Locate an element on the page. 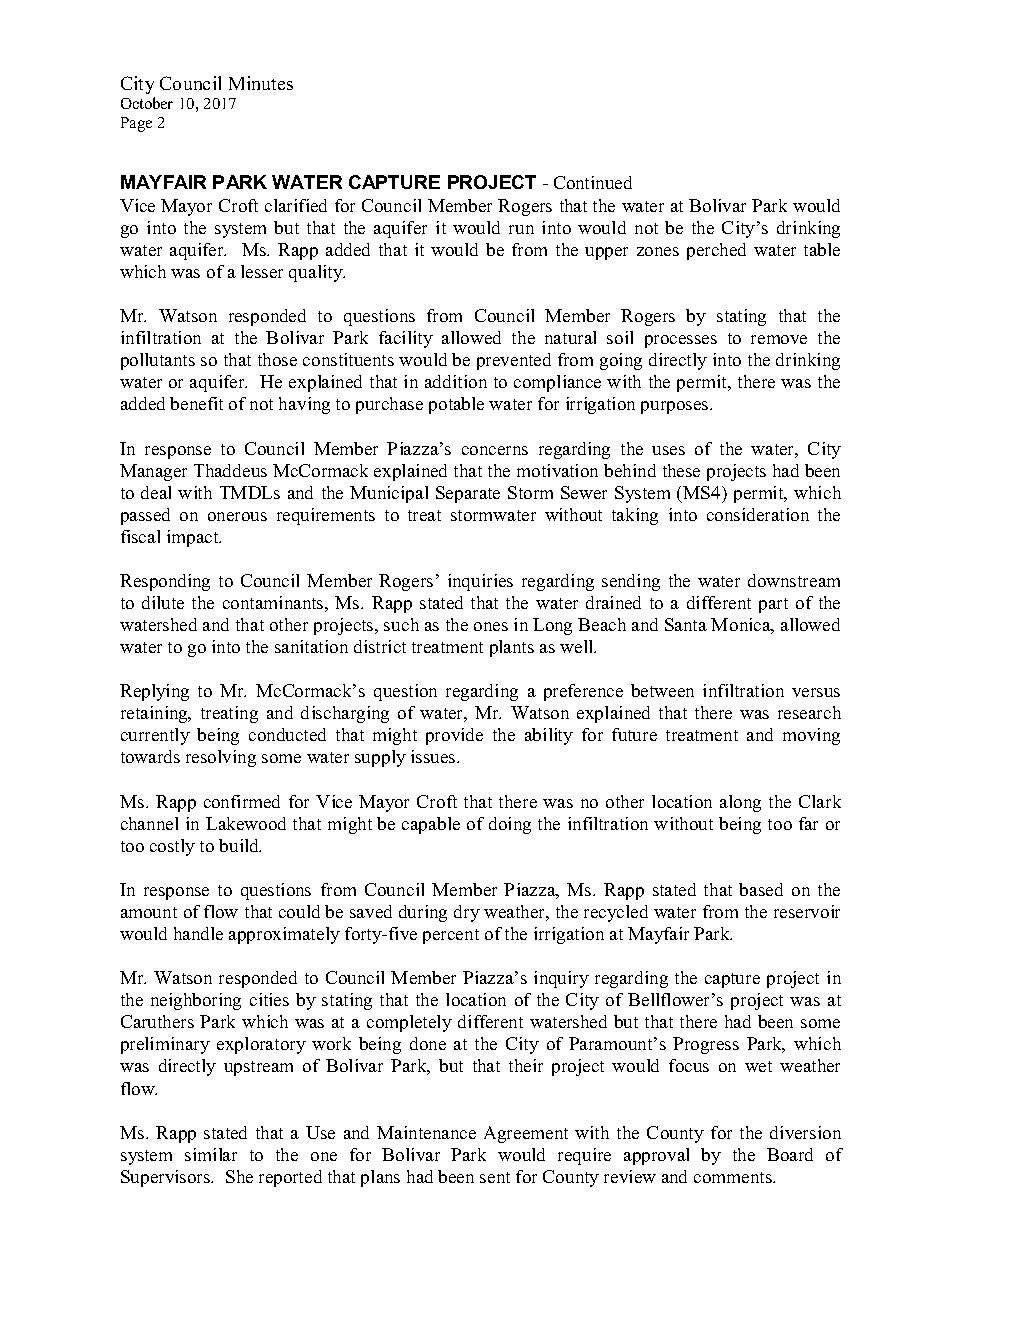 This page has height=1322, width=1022. consideration is located at coordinates (758, 514).
